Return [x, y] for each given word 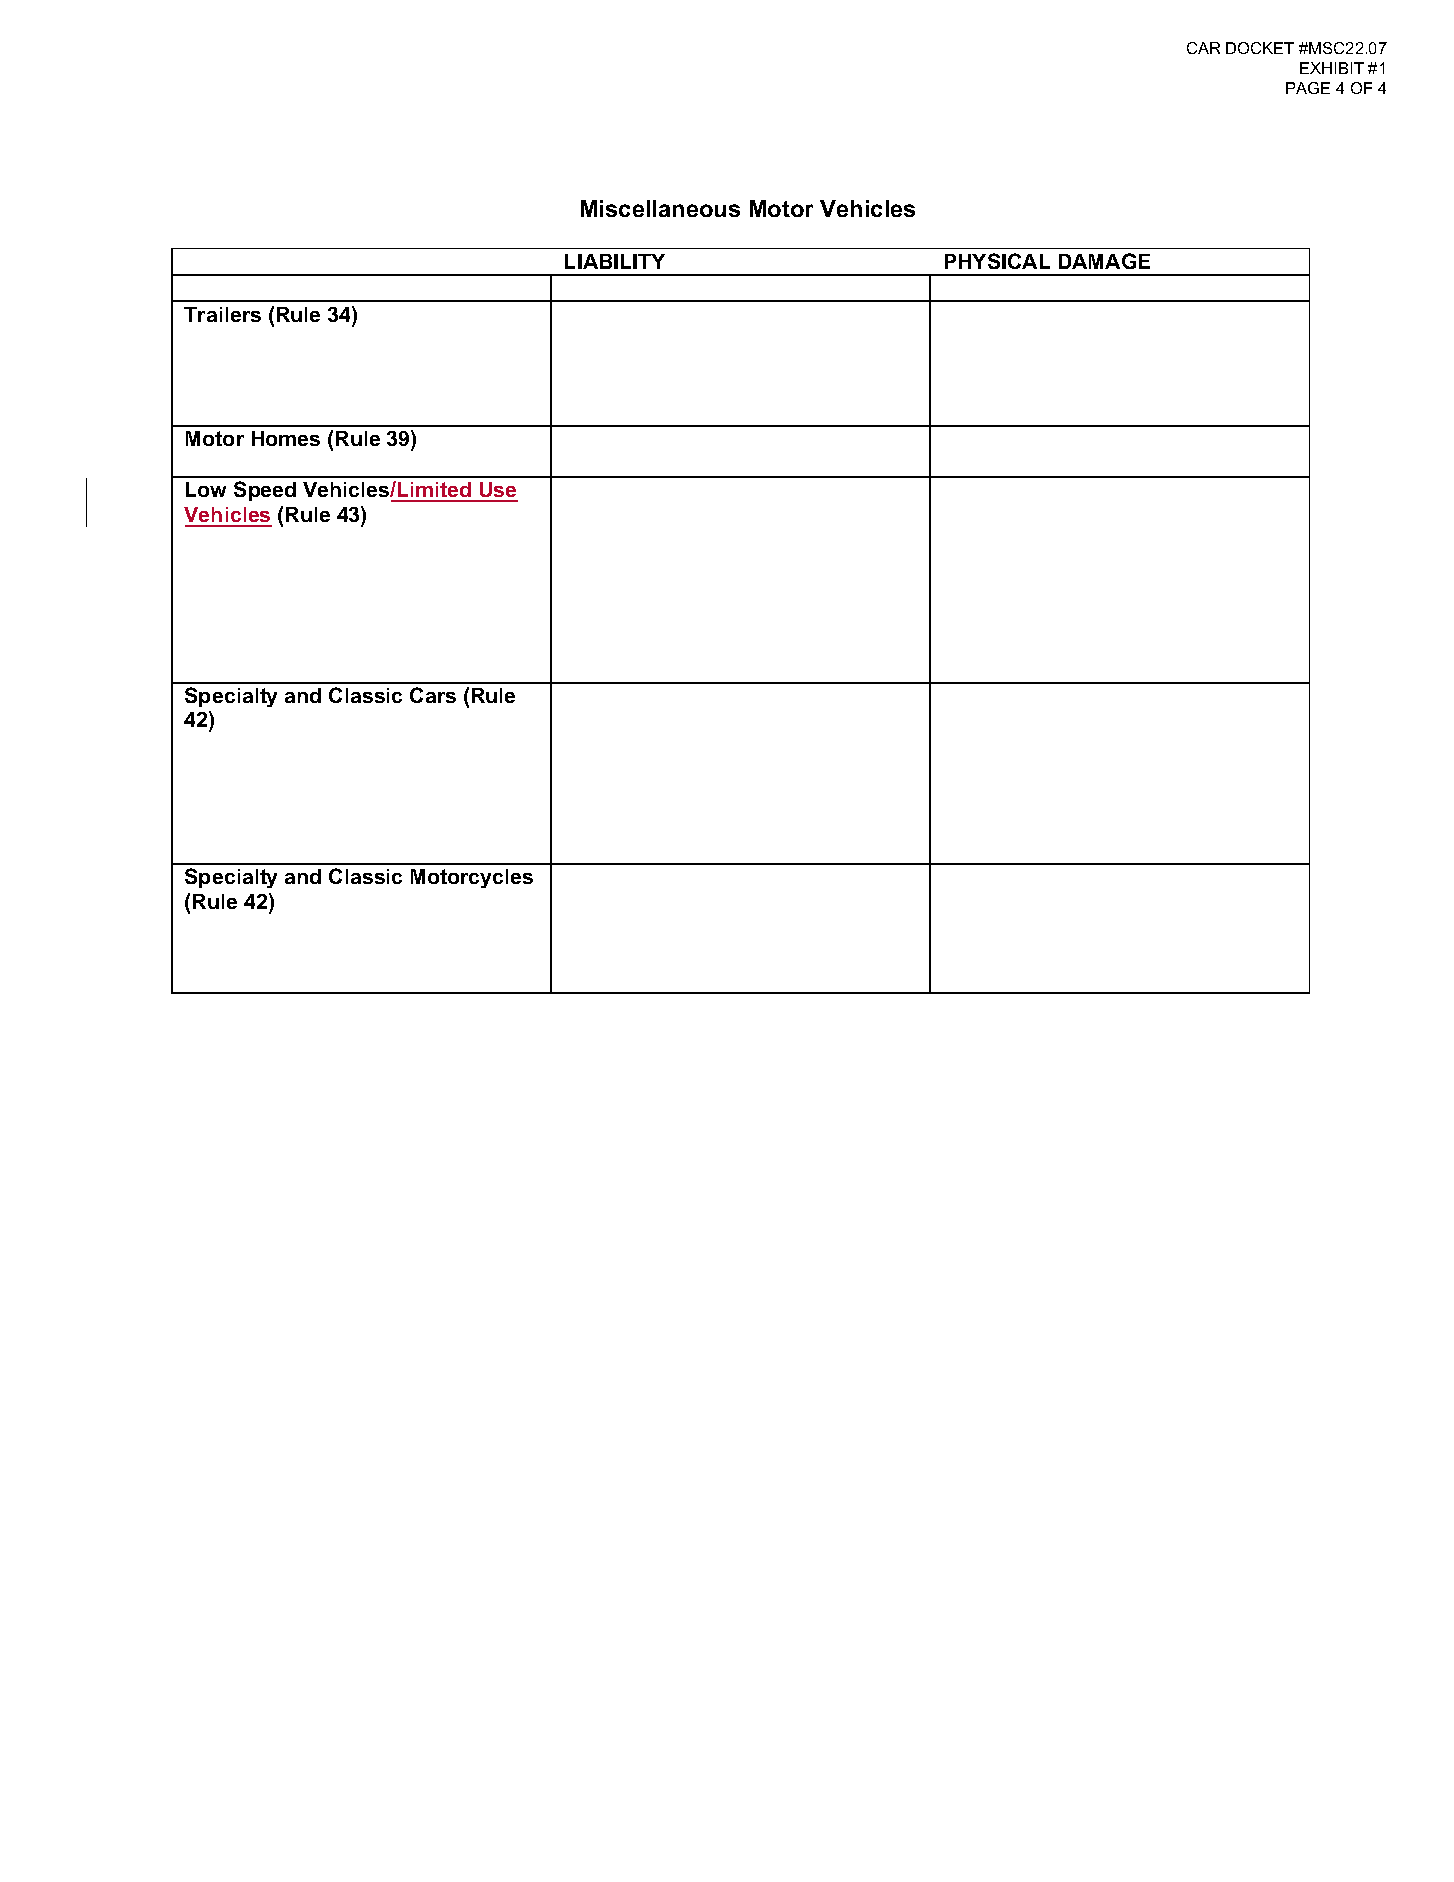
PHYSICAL [997, 261]
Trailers [222, 314]
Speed [265, 491]
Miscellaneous [660, 208]
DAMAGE [1104, 261]
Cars [433, 695]
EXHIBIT [1332, 68]
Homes [286, 438]
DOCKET [1260, 48]
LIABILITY [615, 261]
